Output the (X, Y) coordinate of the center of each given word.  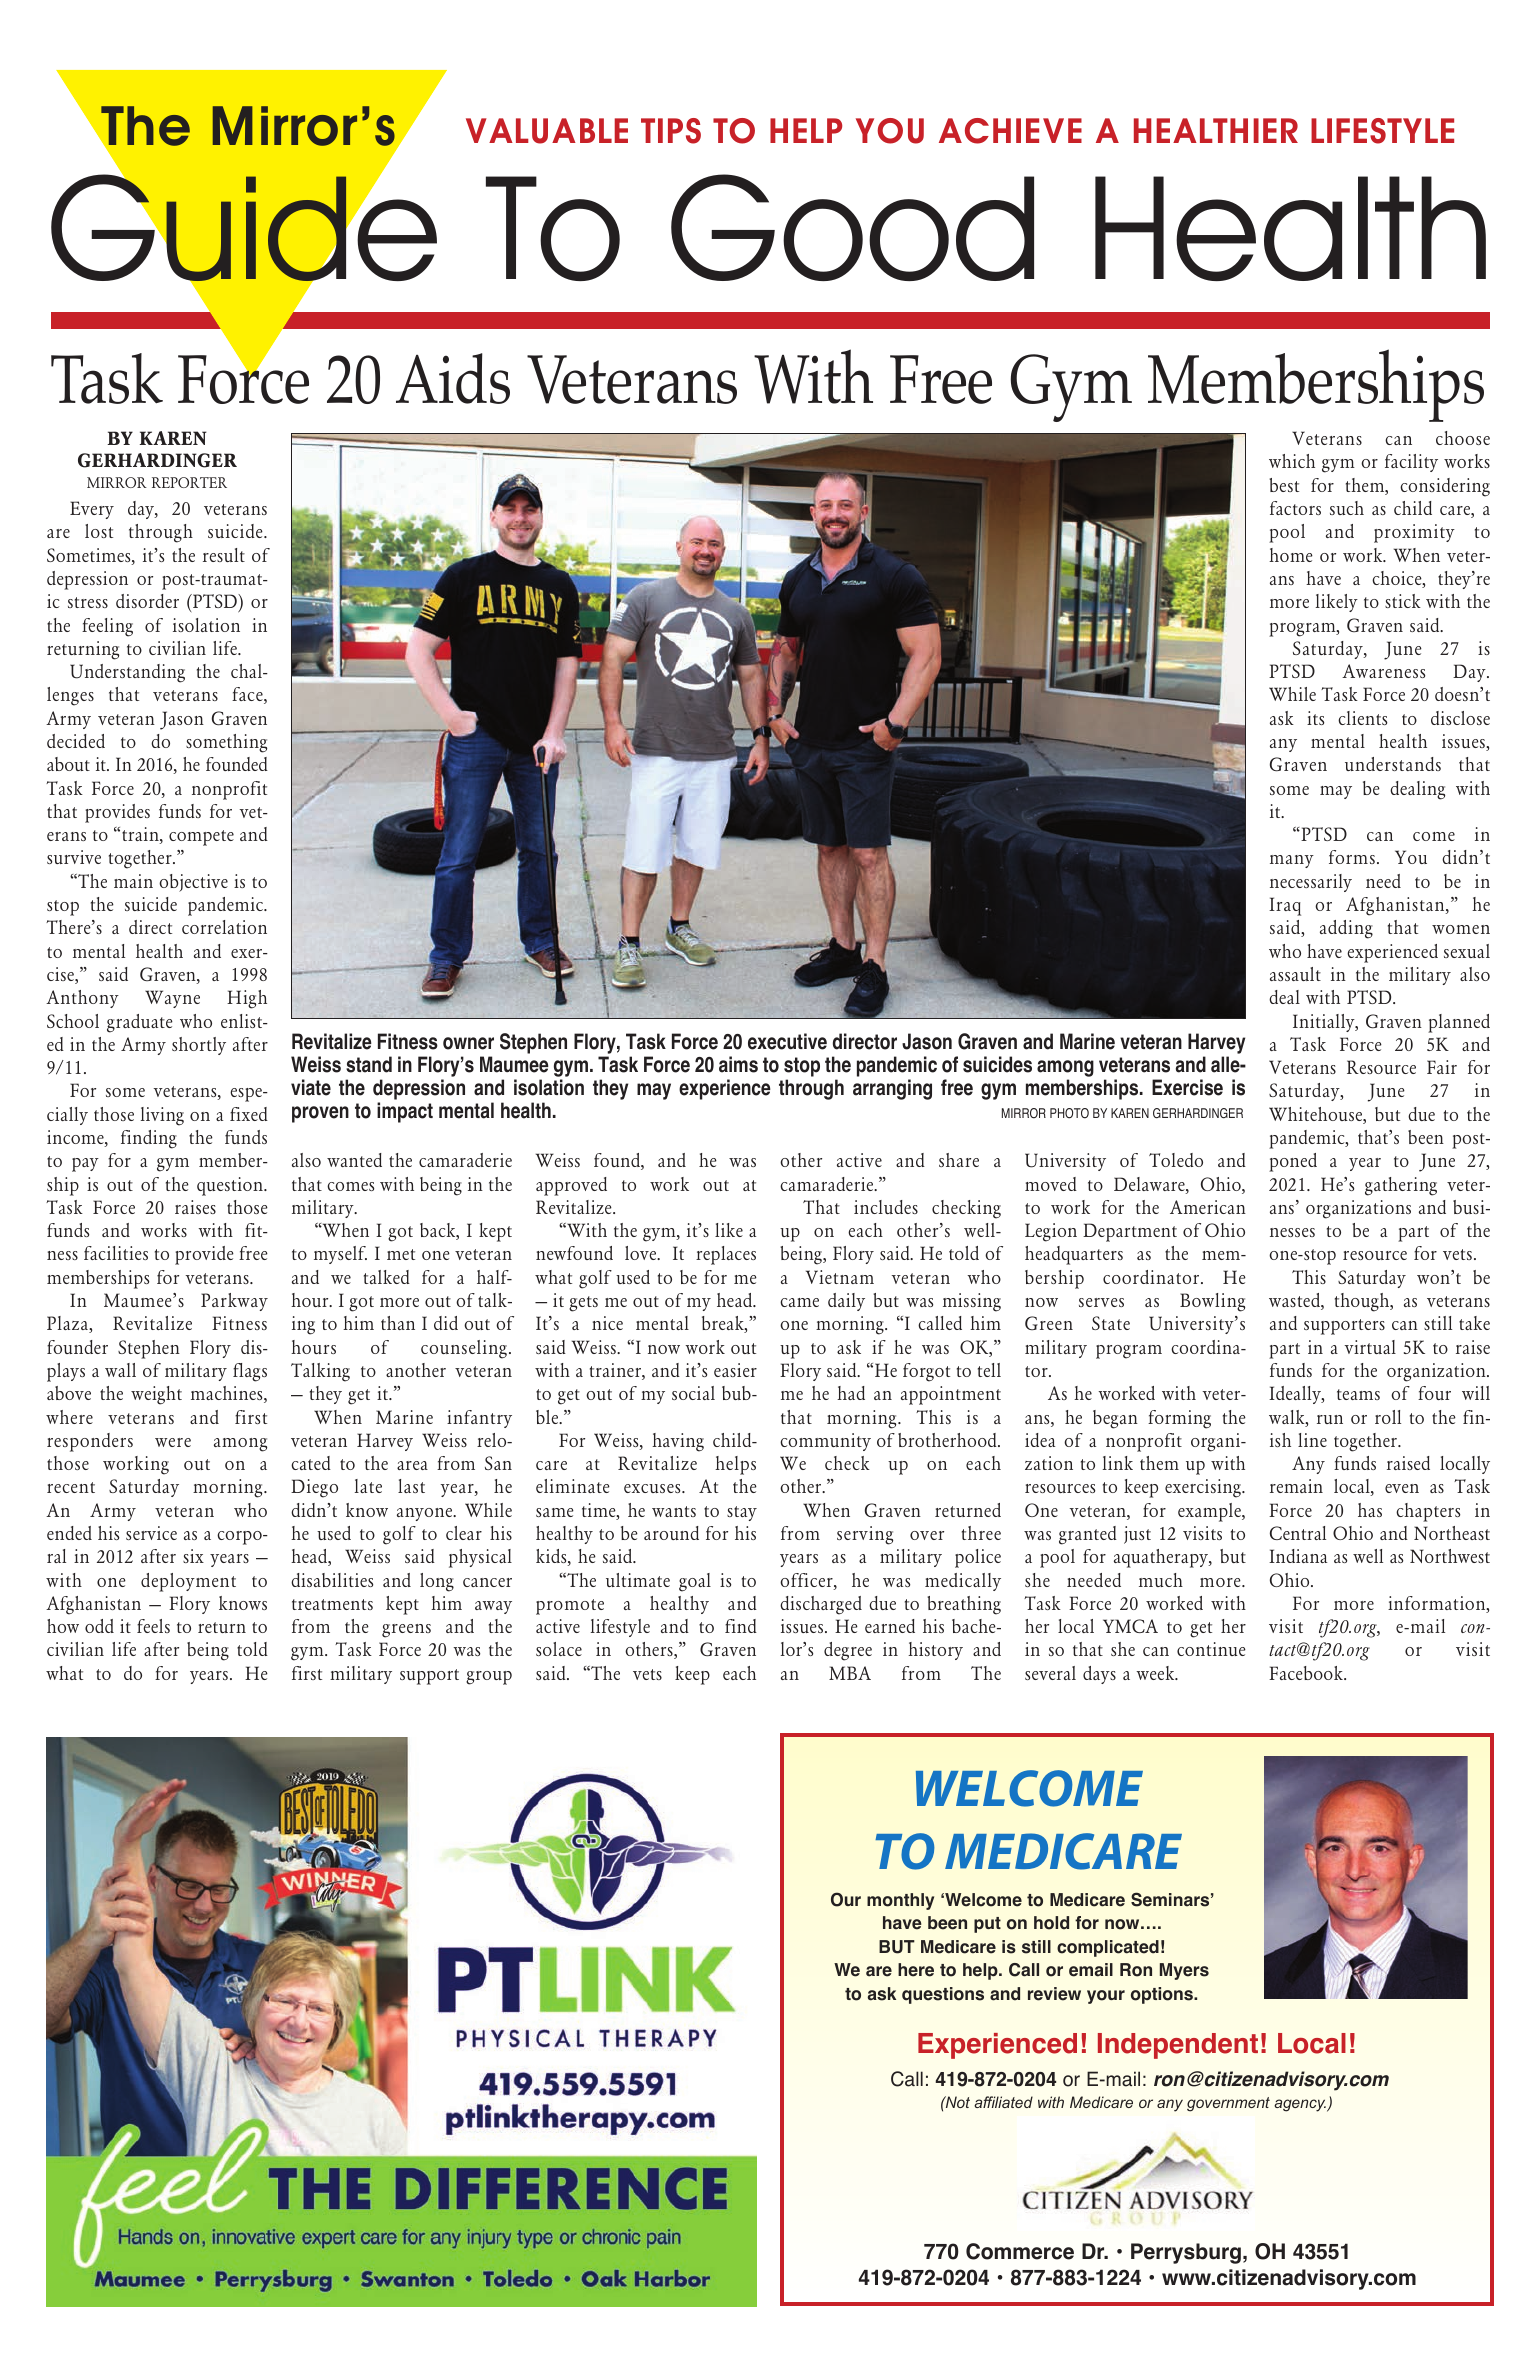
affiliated (1003, 2102)
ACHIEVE (1010, 131)
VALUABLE (547, 131)
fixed (249, 1114)
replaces (726, 1255)
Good (852, 227)
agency (1301, 2105)
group (489, 1678)
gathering (1401, 1186)
